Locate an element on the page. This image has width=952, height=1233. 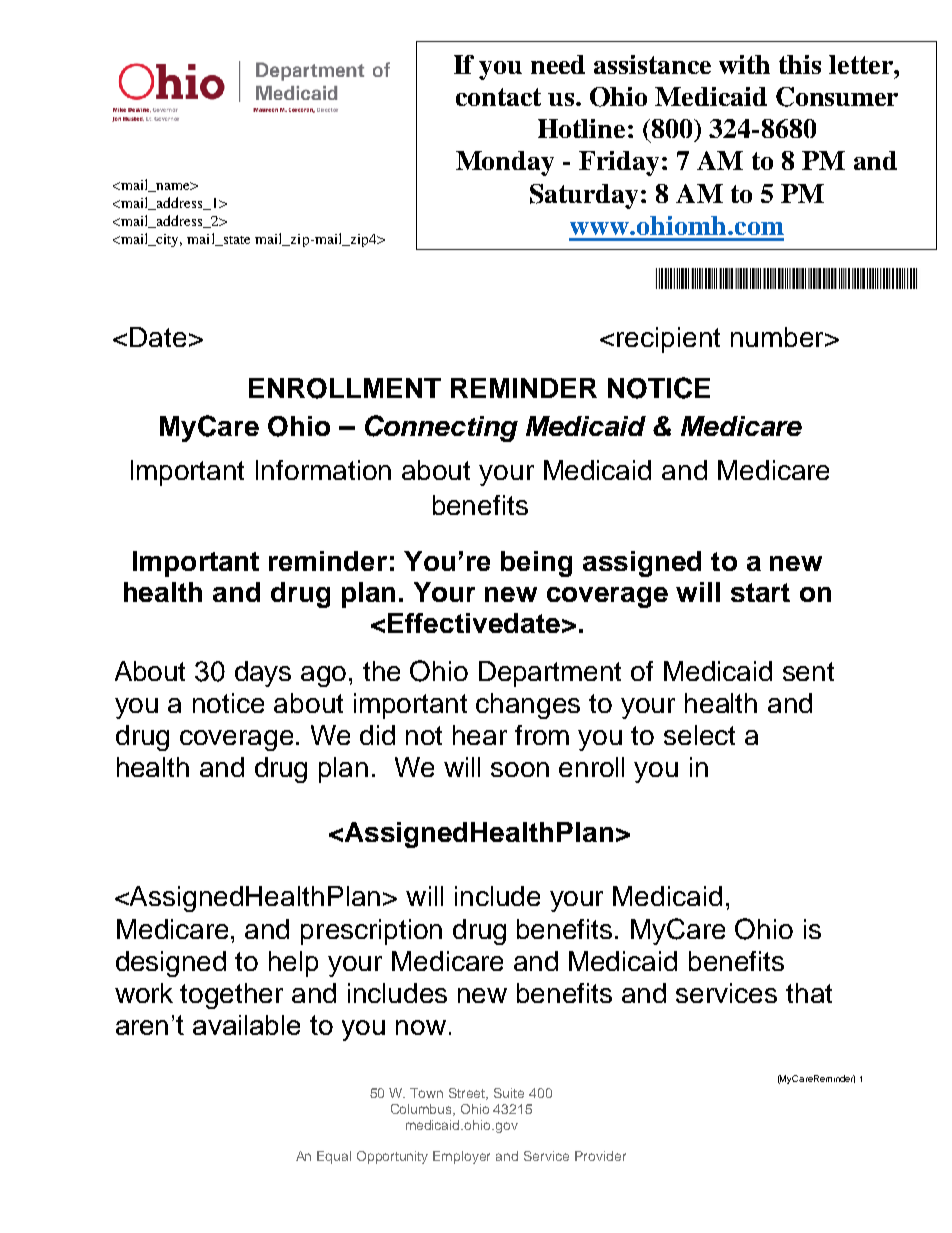
being is located at coordinates (536, 564).
